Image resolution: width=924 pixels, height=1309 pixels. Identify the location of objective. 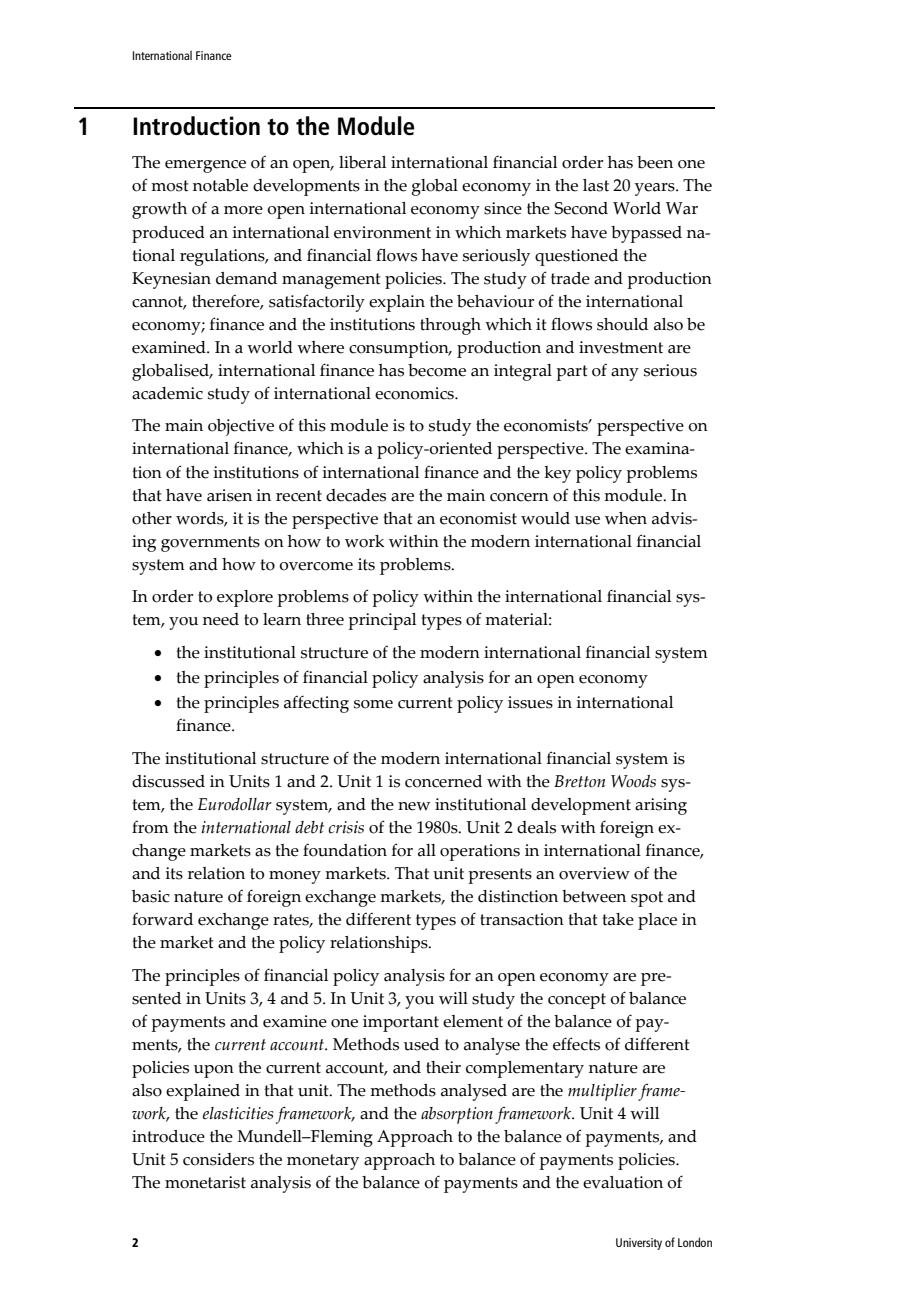
(241, 427).
